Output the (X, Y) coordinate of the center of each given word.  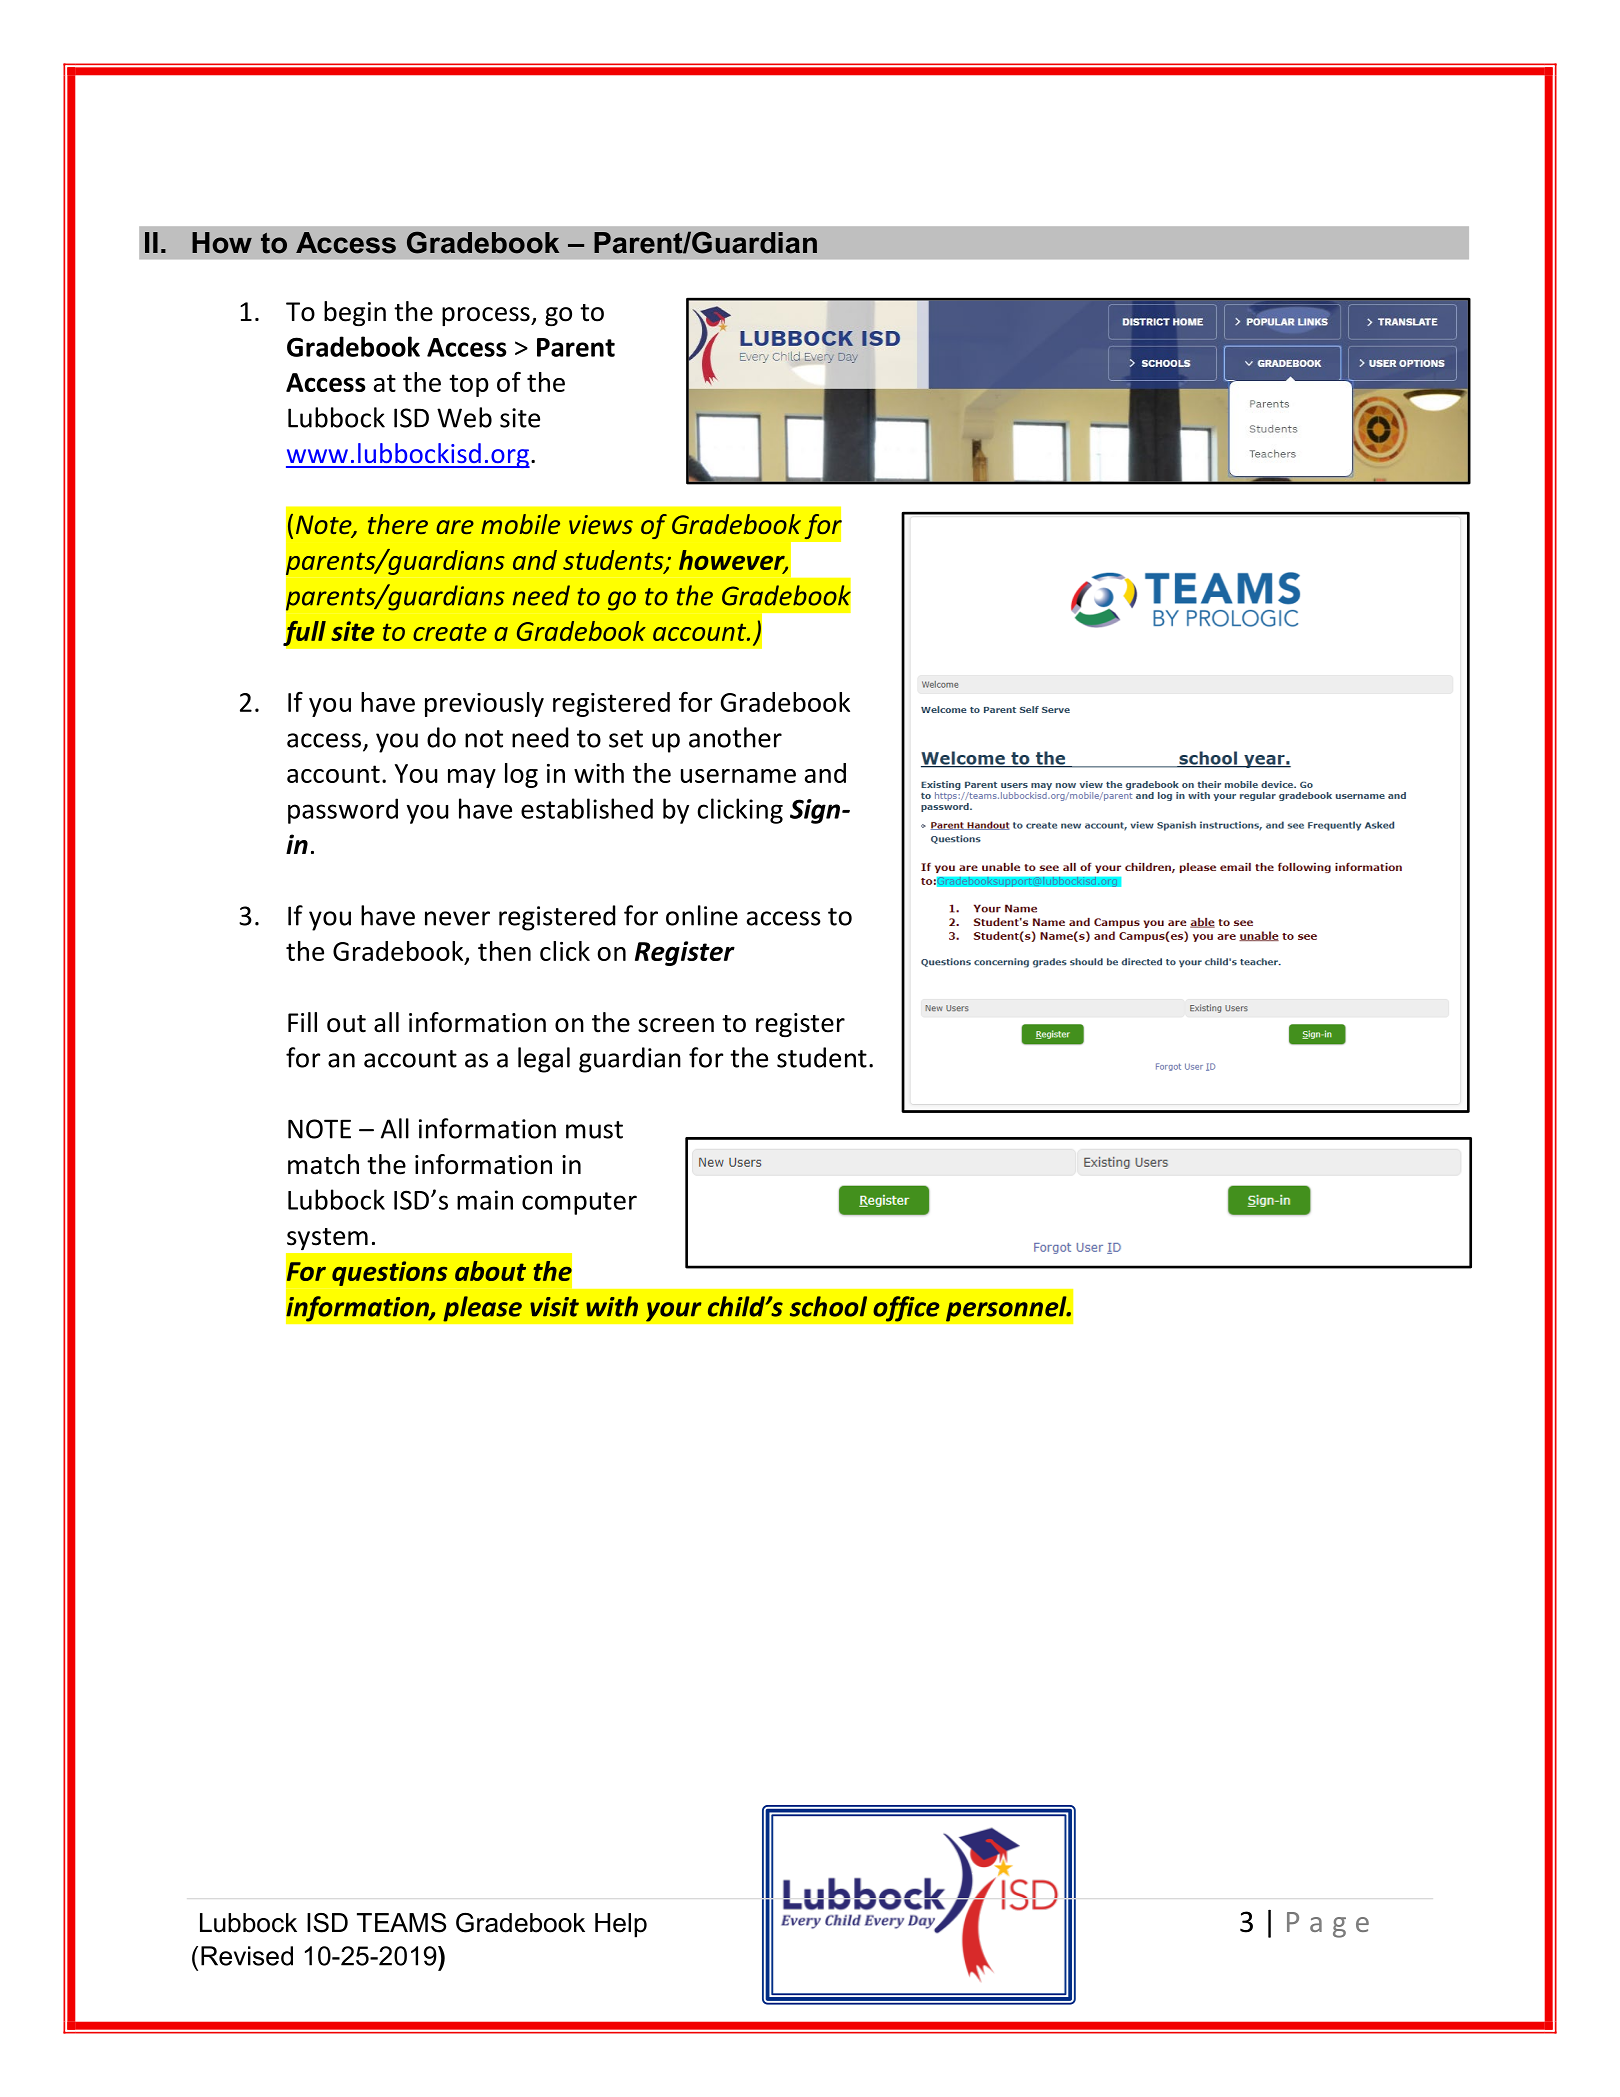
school (828, 1306)
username (738, 776)
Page (1328, 1925)
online (702, 915)
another (735, 737)
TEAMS (401, 1923)
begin (355, 313)
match (323, 1164)
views (601, 524)
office (906, 1309)
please (482, 1309)
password (343, 811)
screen (676, 1025)
